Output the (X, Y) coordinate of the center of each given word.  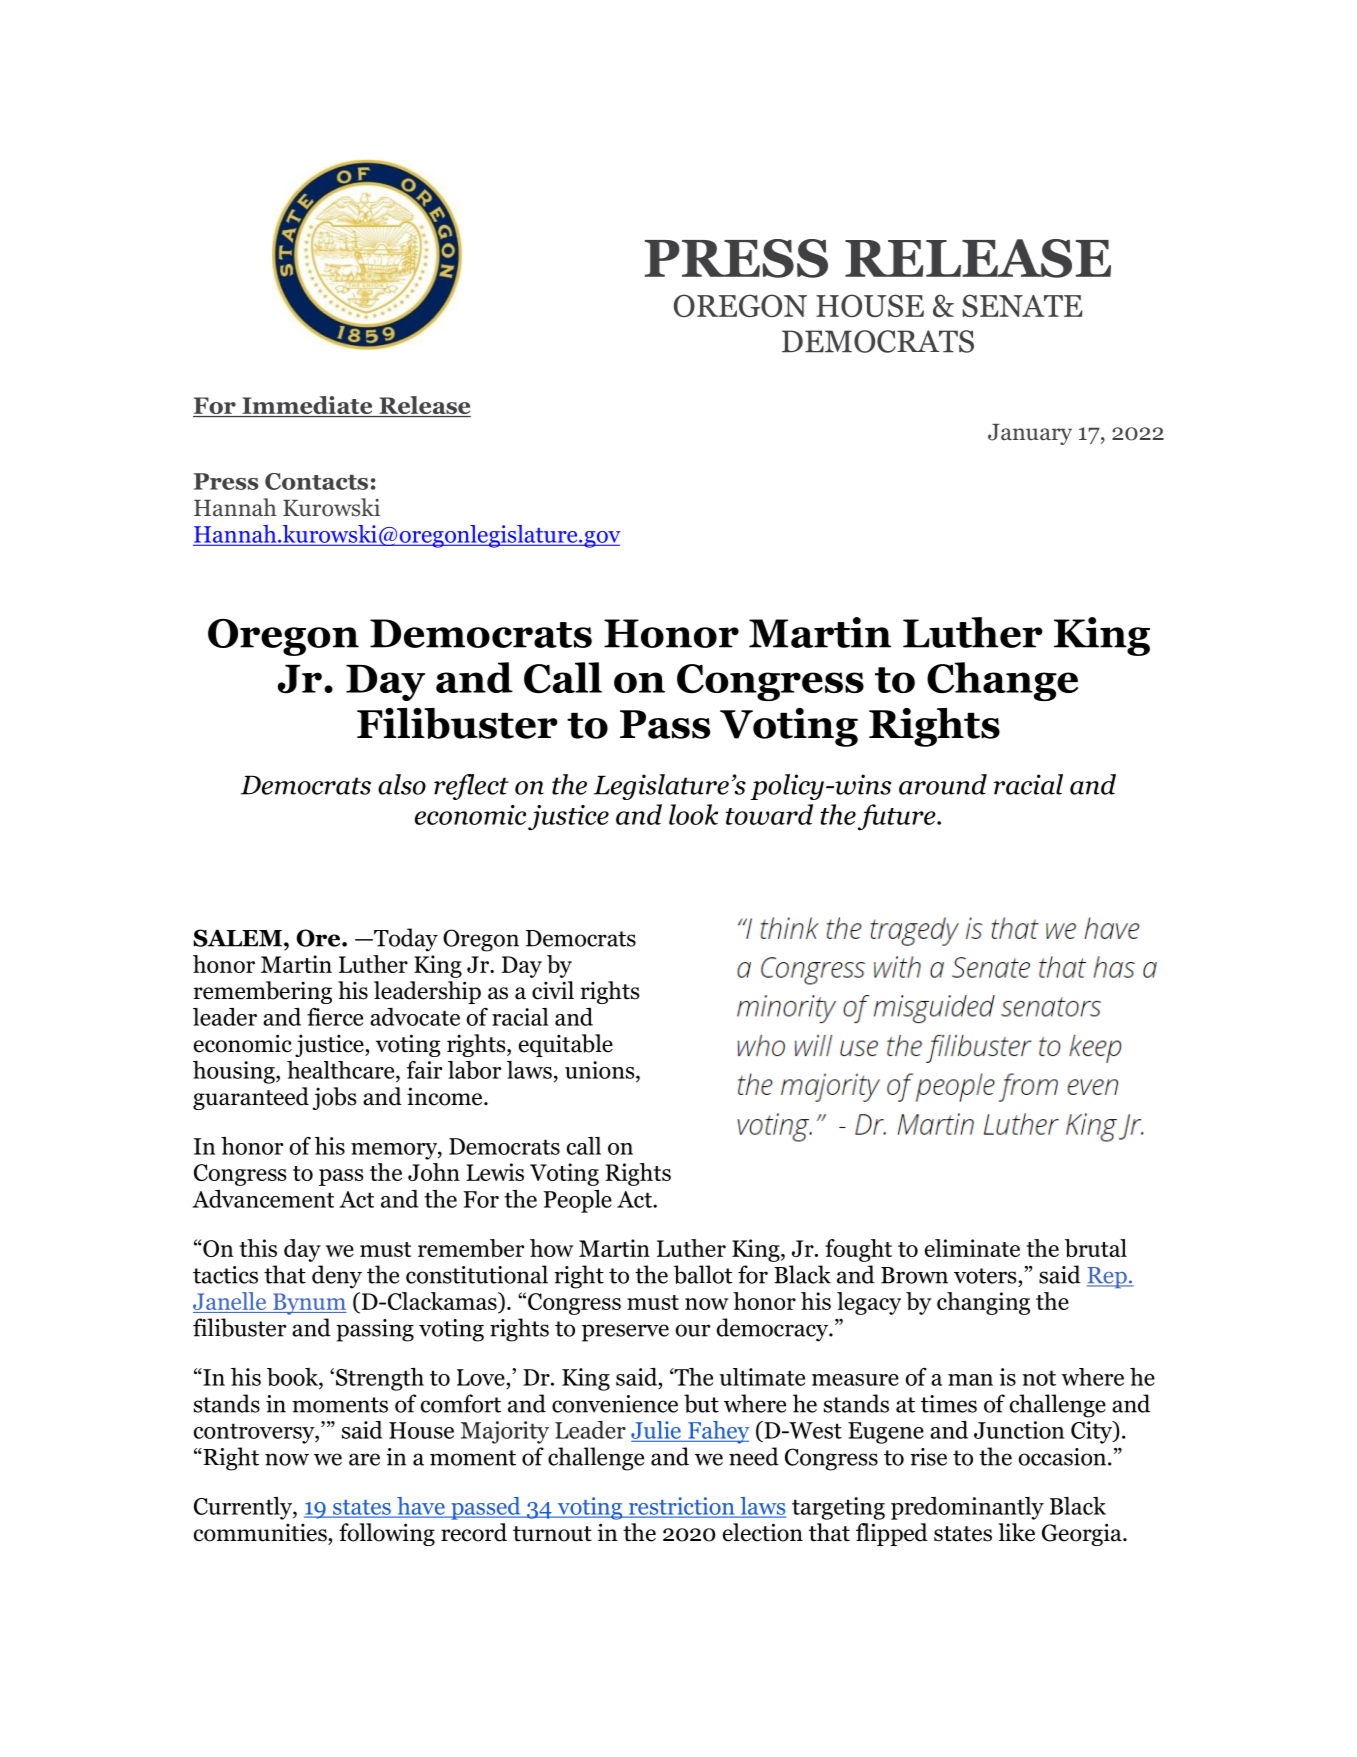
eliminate (972, 1248)
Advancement (263, 1199)
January (1030, 434)
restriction (681, 1507)
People (578, 1201)
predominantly (967, 1508)
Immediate (307, 406)
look (693, 814)
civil (553, 990)
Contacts (316, 481)
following (387, 1534)
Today (405, 940)
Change (1002, 681)
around (943, 784)
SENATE (1022, 305)
